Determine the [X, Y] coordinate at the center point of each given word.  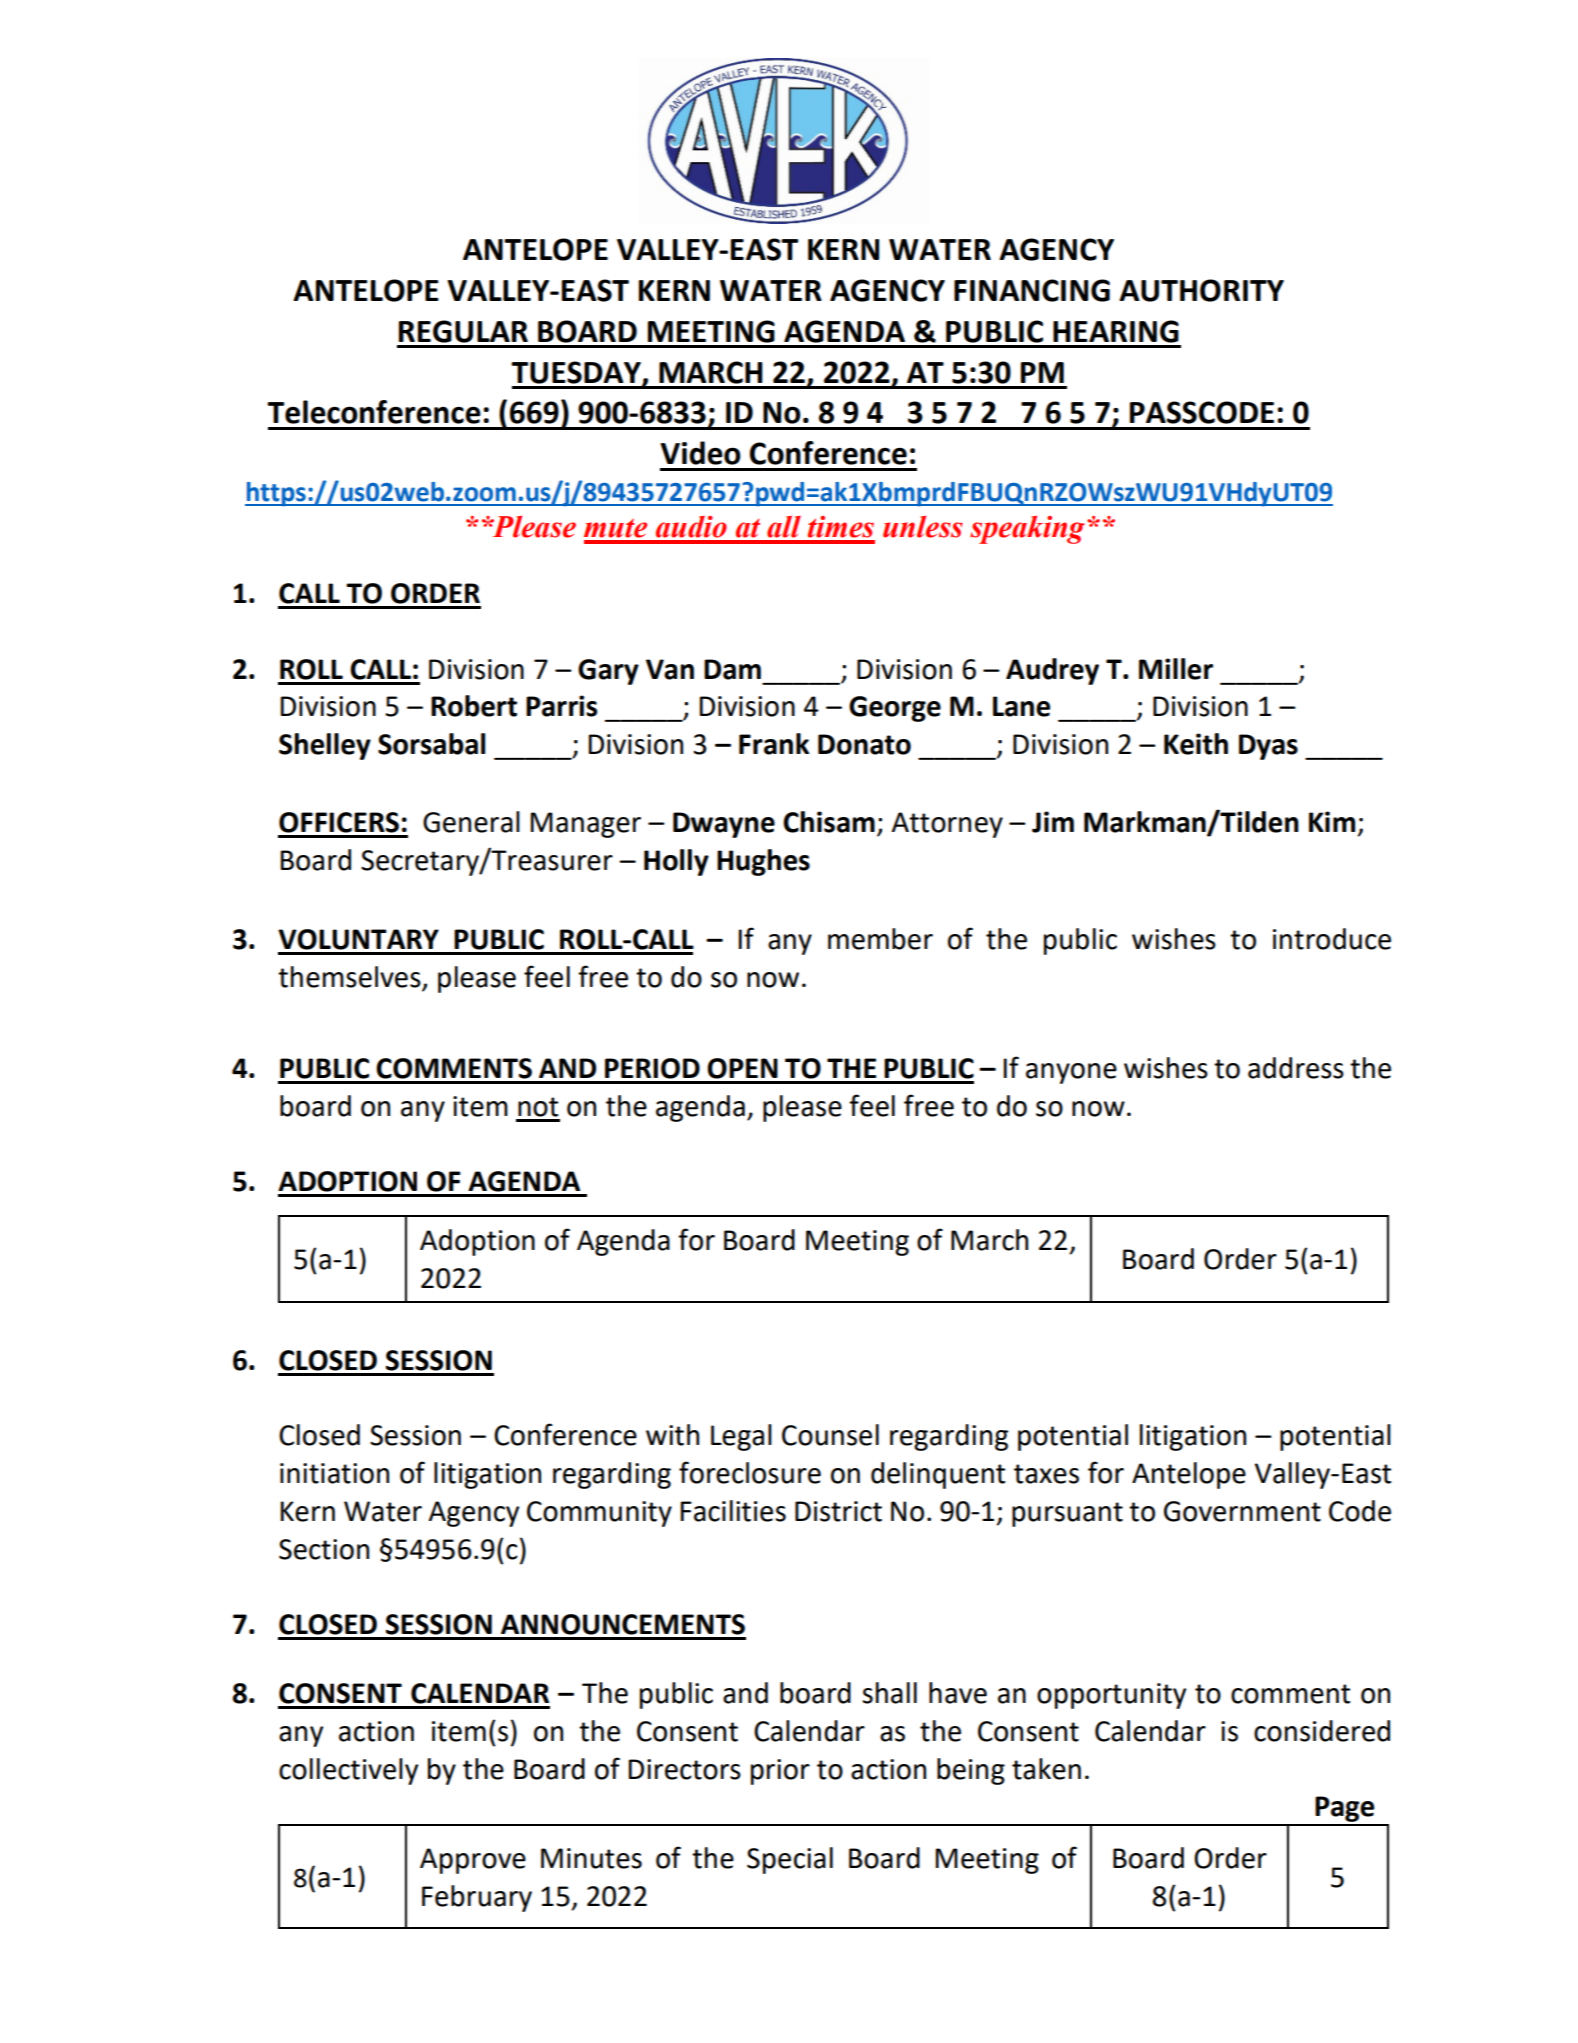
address [1296, 1068]
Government [1242, 1511]
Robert [474, 706]
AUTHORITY [1201, 290]
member [880, 939]
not [538, 1107]
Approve [473, 1861]
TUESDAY [577, 373]
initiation [334, 1473]
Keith [1196, 744]
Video [700, 453]
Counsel [830, 1435]
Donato [864, 744]
